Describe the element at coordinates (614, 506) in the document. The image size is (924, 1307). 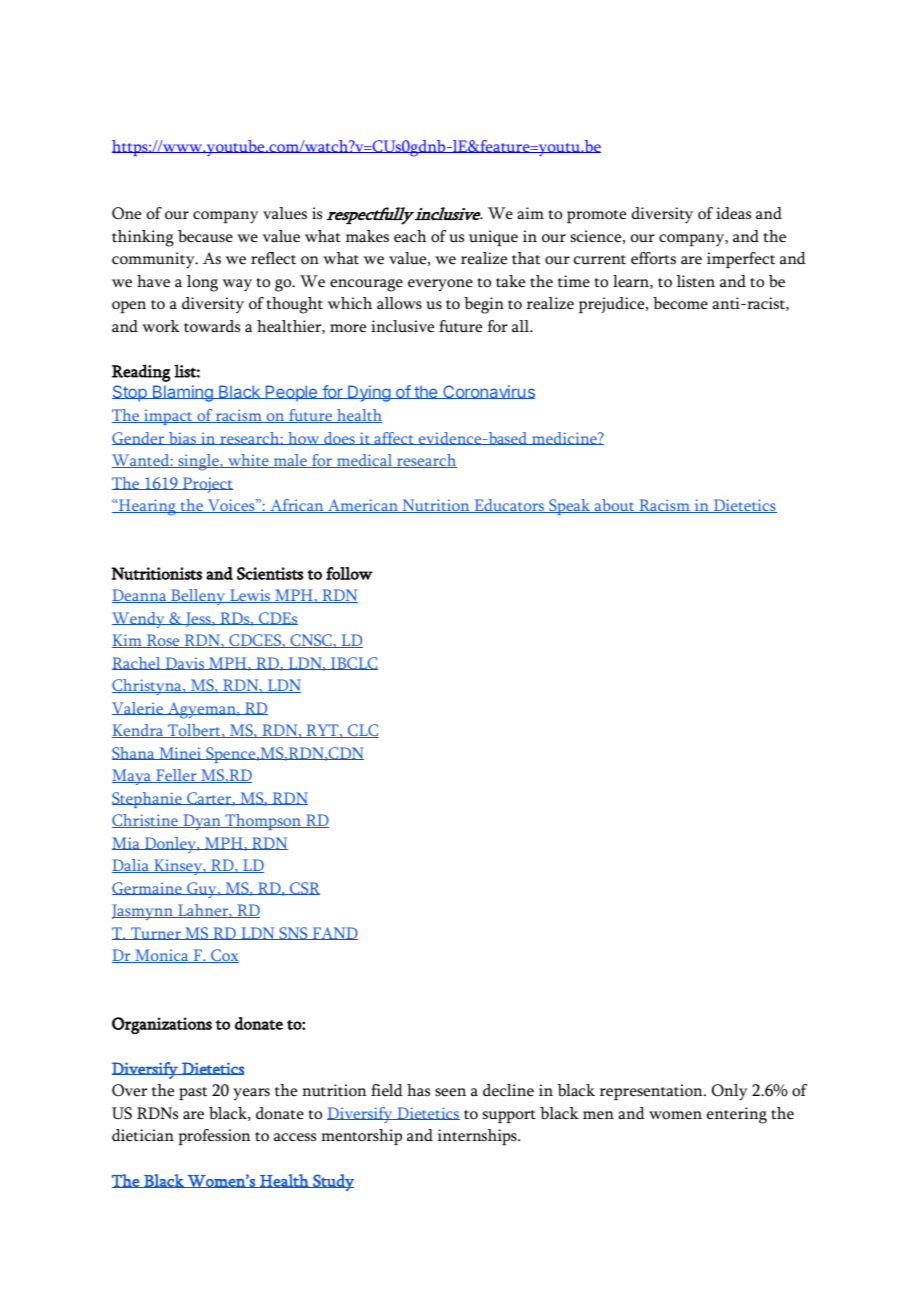
I see `about` at that location.
